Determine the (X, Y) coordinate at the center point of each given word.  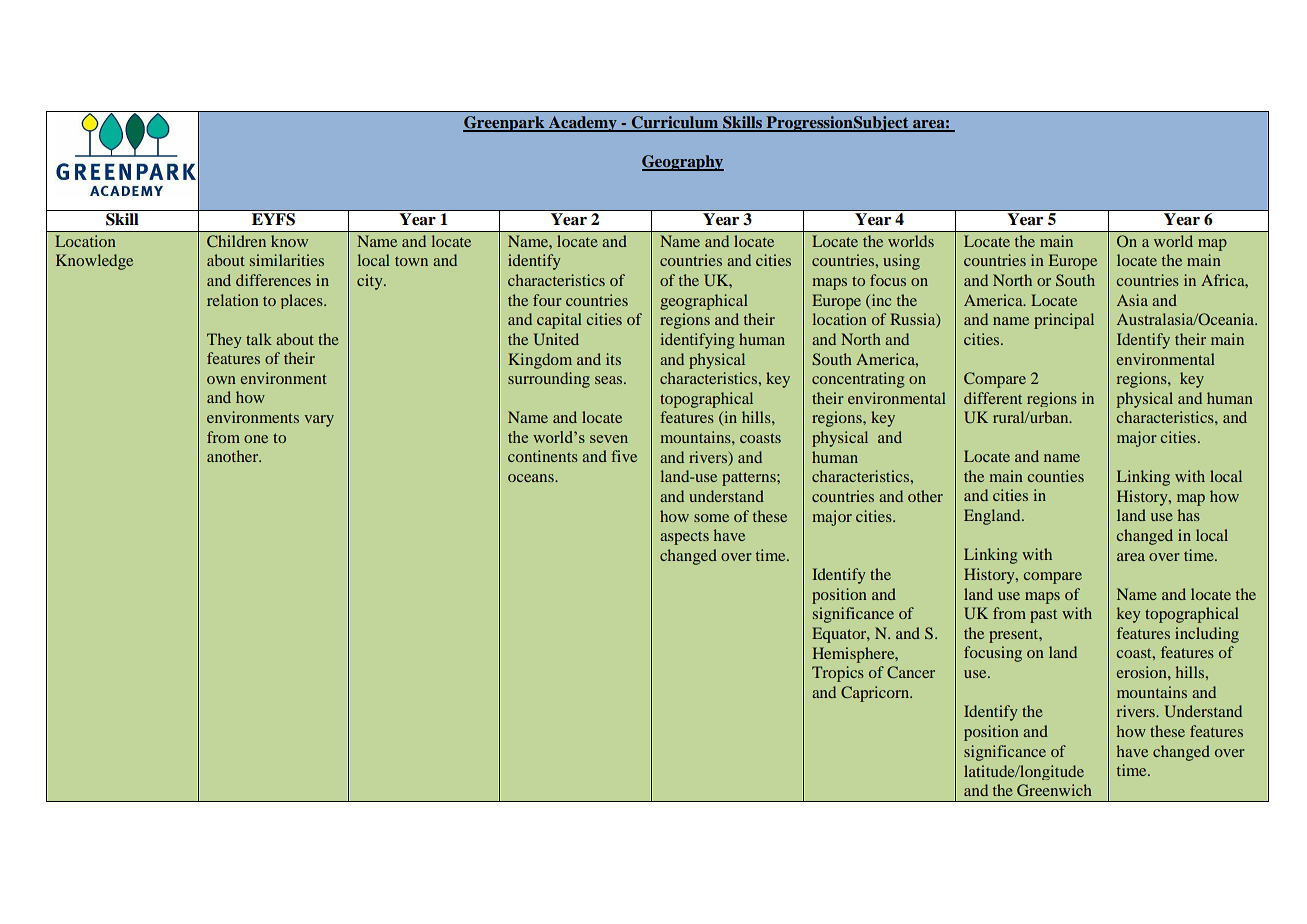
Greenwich (1054, 790)
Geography (683, 163)
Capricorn (876, 694)
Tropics (838, 674)
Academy (583, 124)
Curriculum (675, 123)
